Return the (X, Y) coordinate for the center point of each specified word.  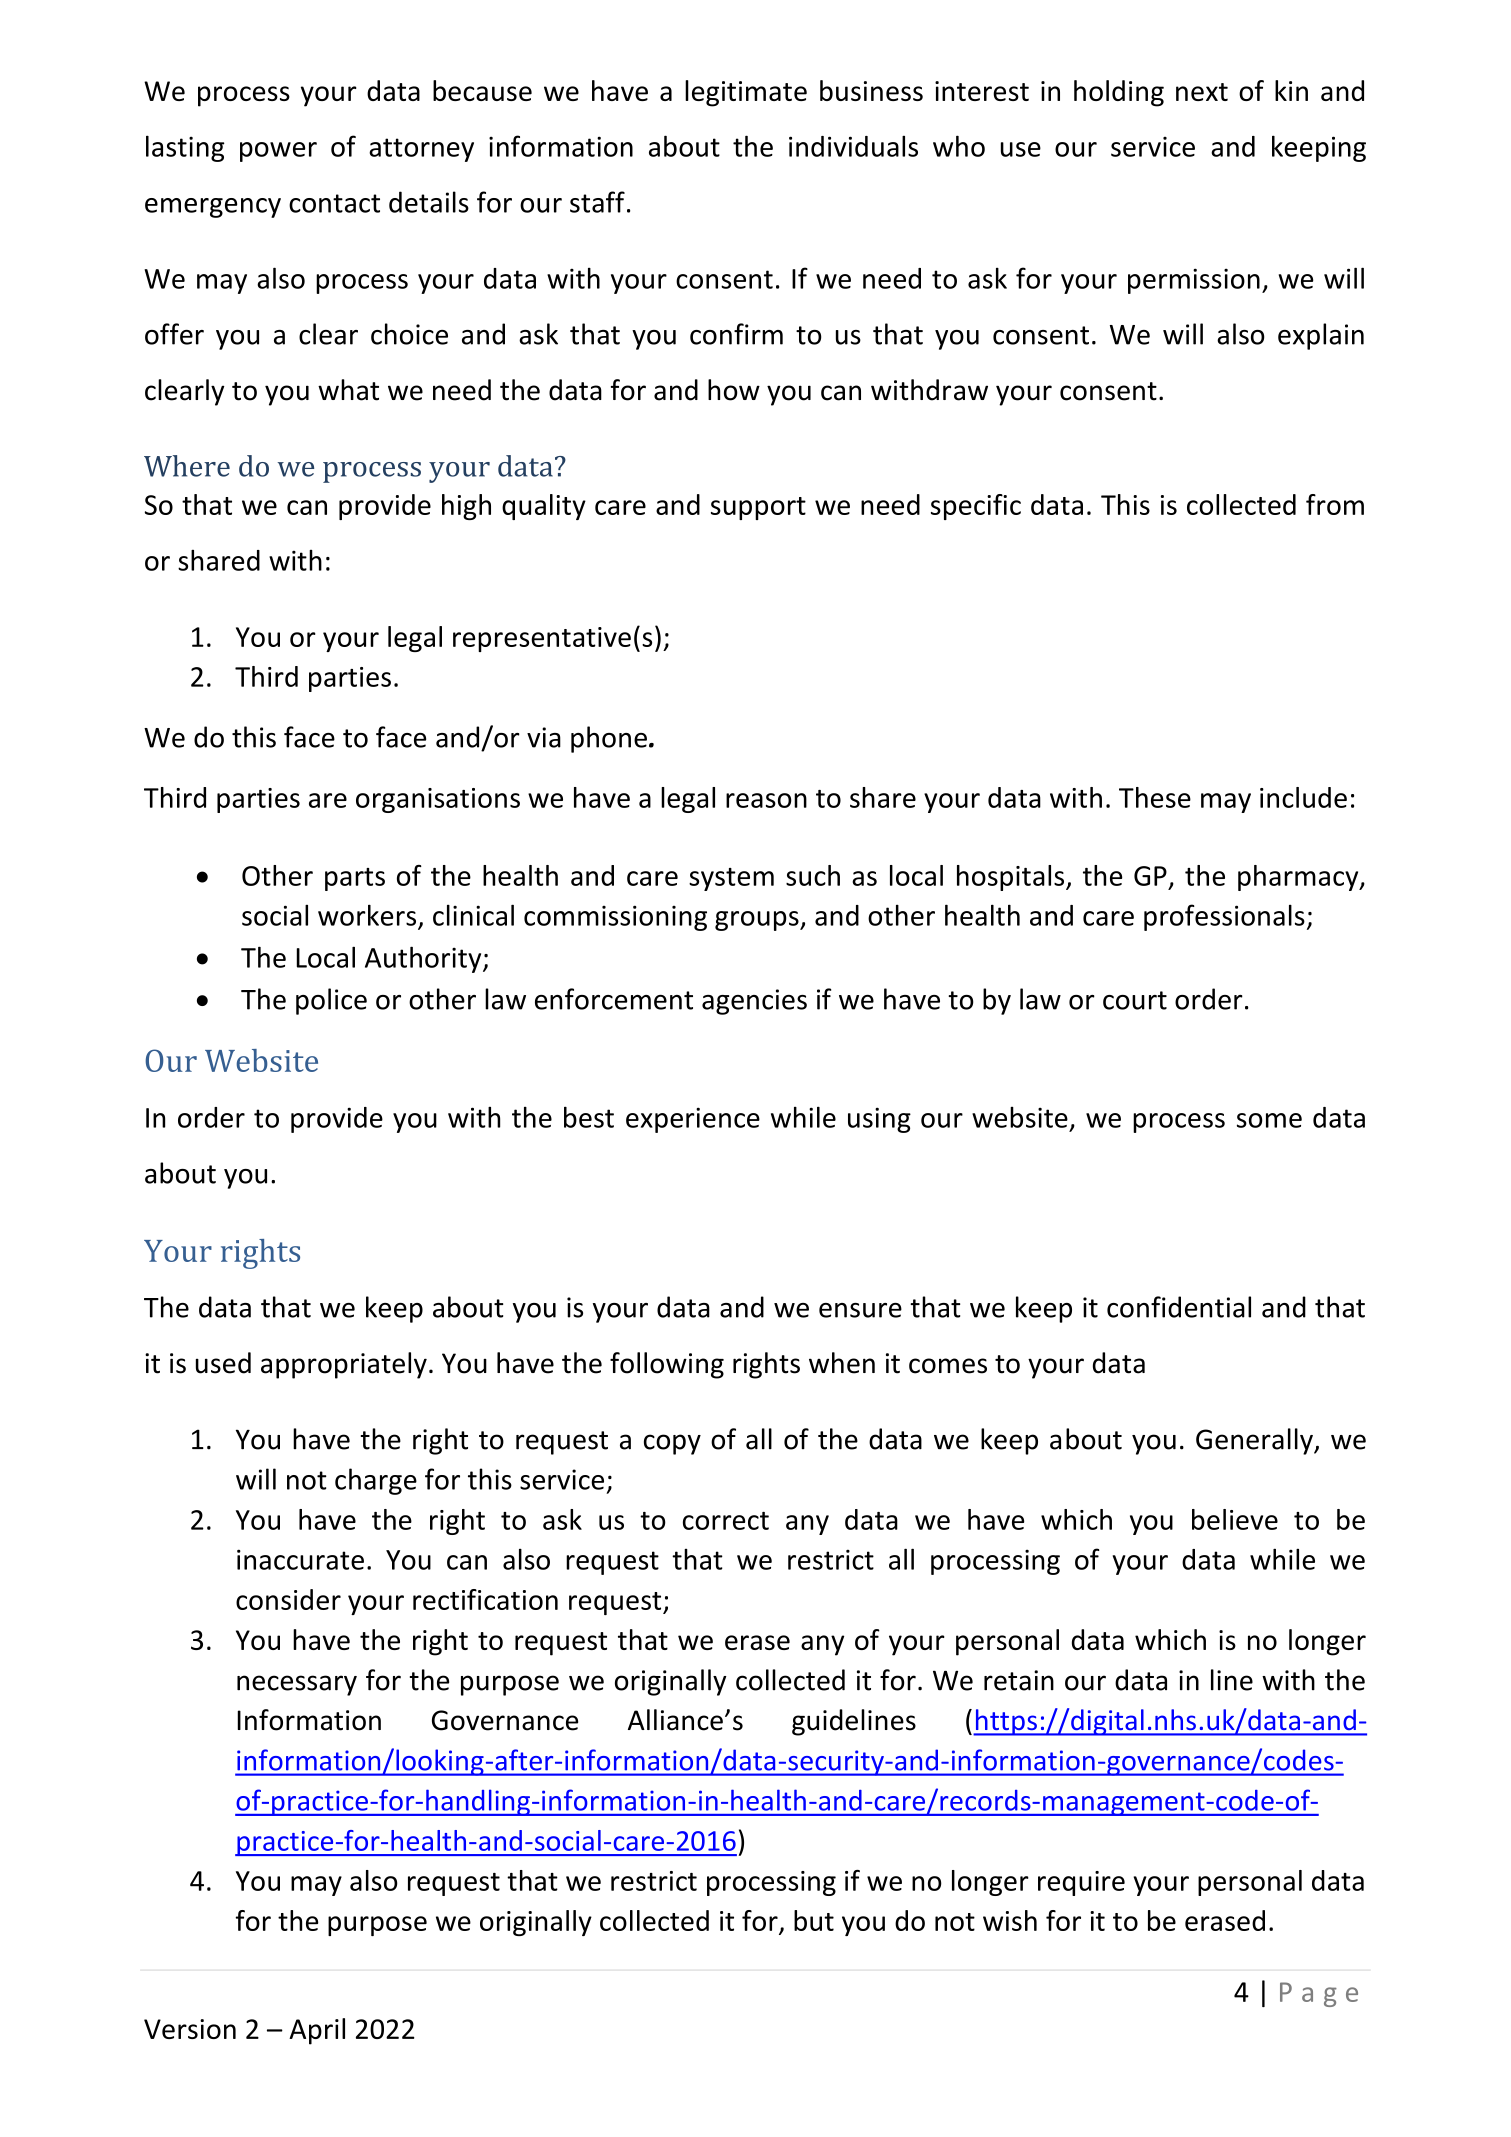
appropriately (344, 1365)
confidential (1179, 1307)
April (317, 2031)
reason (766, 800)
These (1155, 797)
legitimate (746, 93)
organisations (438, 800)
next (1202, 92)
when (842, 1363)
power (278, 152)
